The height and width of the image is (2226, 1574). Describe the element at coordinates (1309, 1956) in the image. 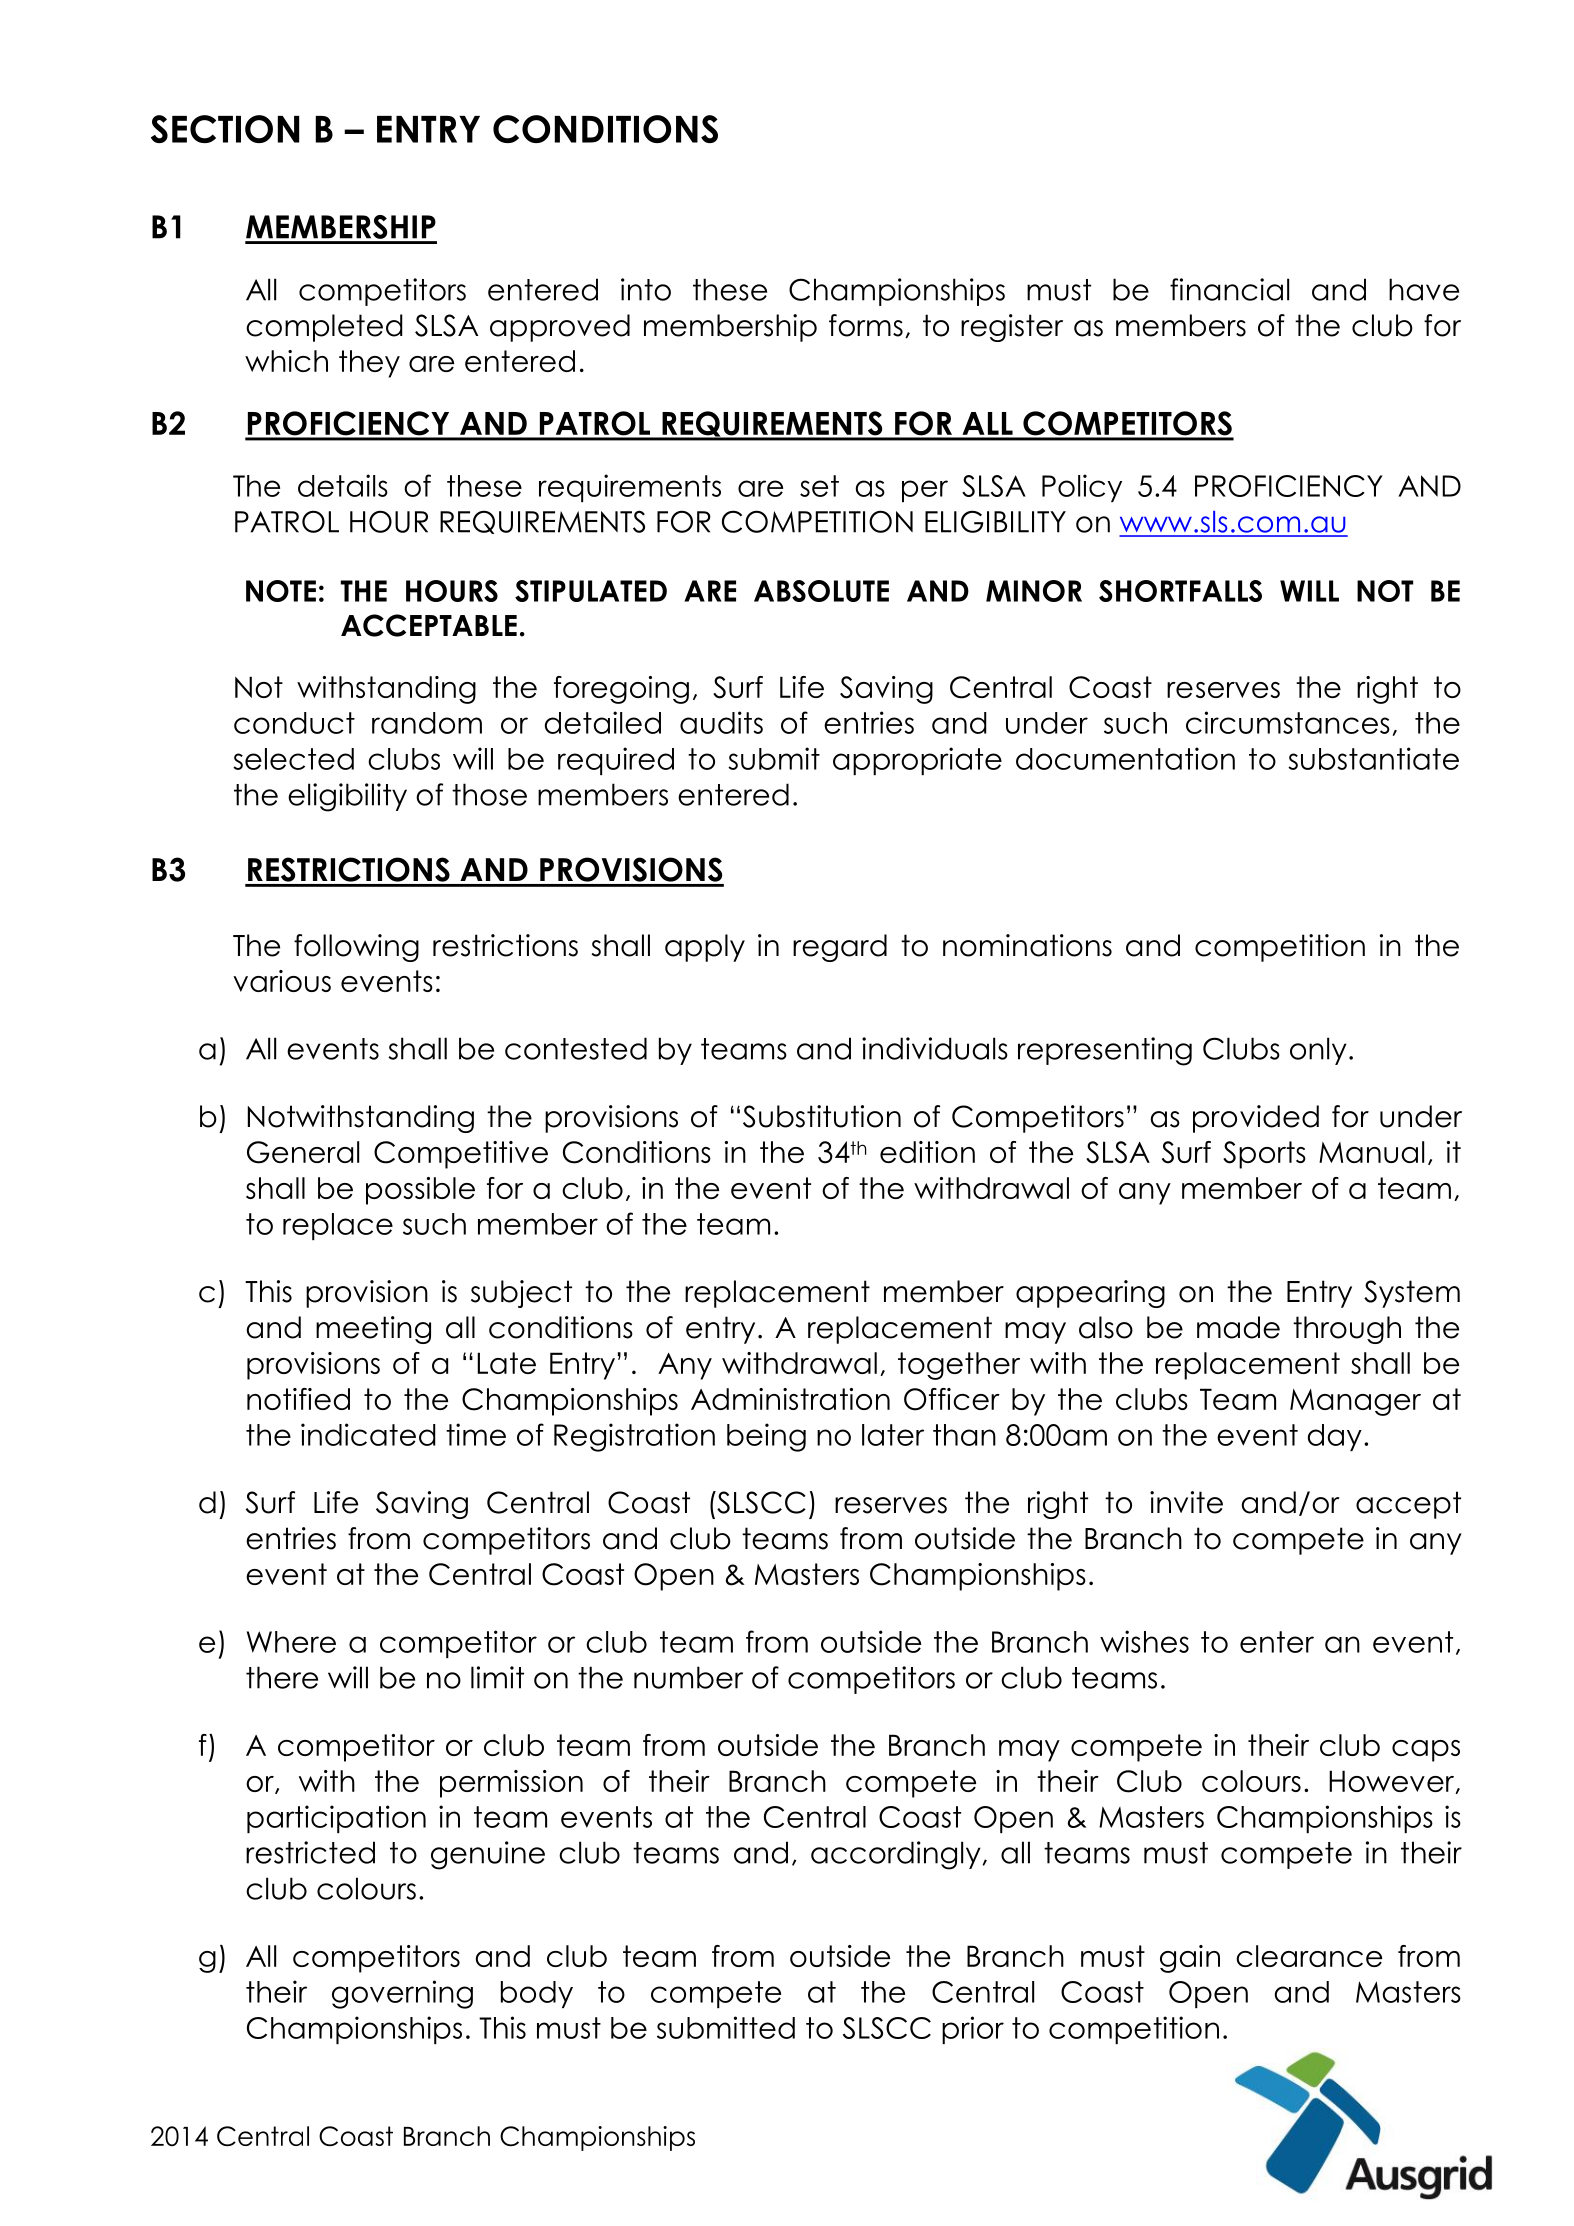

I see `clearance` at that location.
